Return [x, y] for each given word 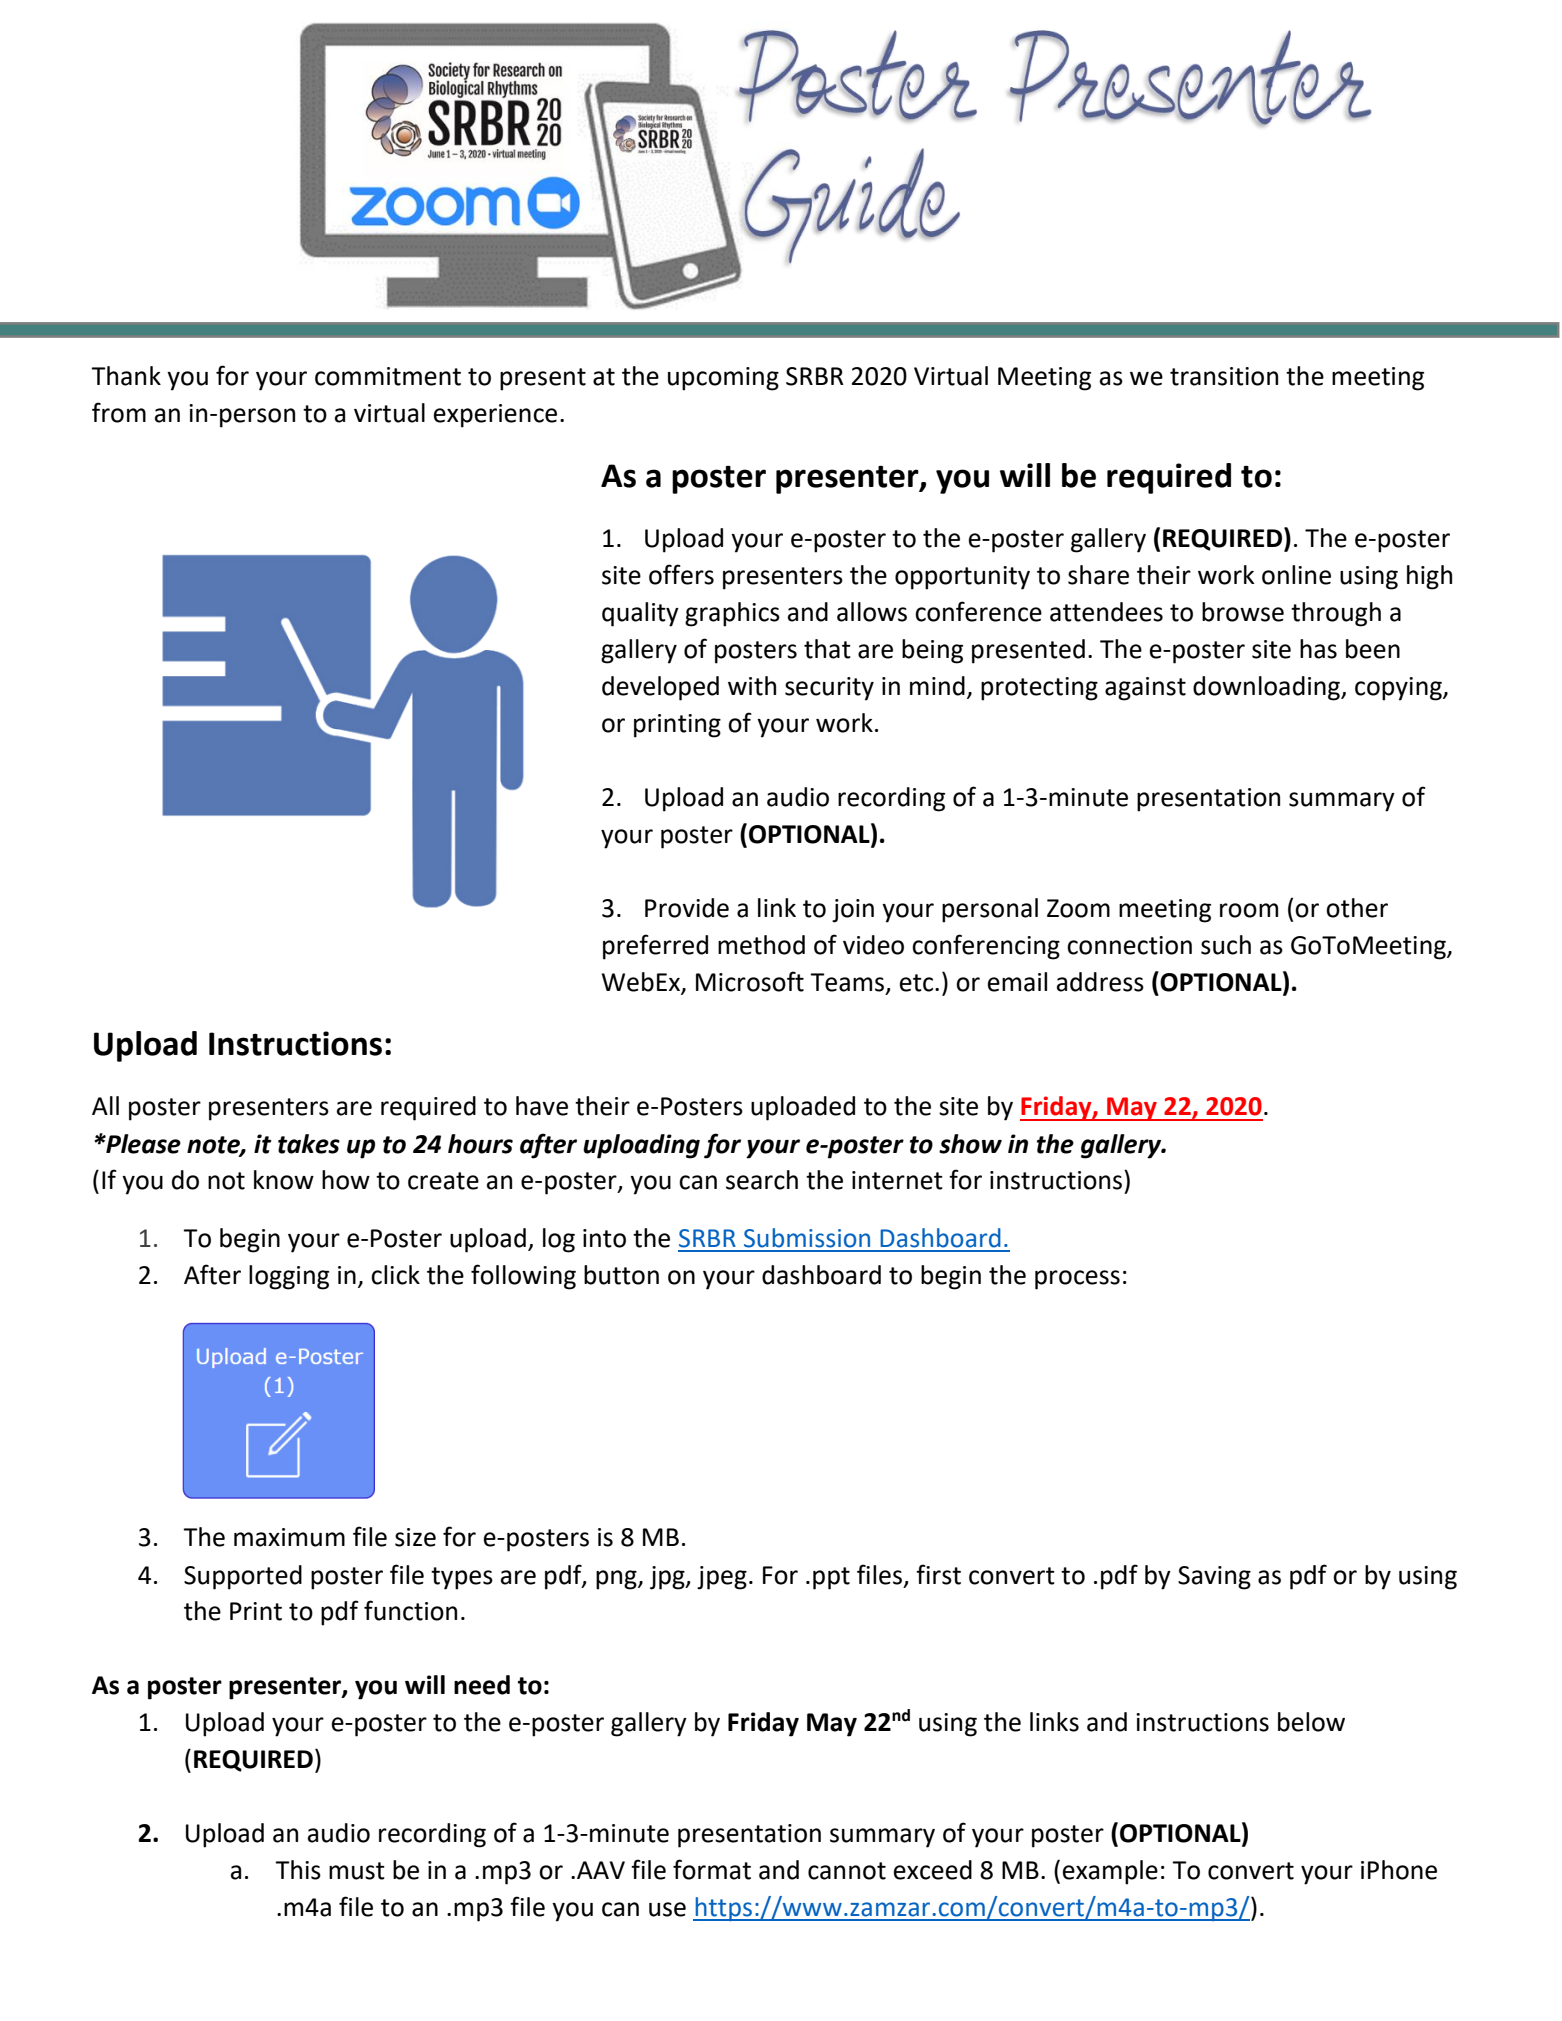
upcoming [723, 379]
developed [660, 688]
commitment [388, 376]
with [752, 686]
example [1110, 1872]
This [298, 1870]
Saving [1214, 1578]
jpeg [722, 1578]
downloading [1267, 688]
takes [309, 1144]
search [762, 1180]
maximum [289, 1537]
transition [1224, 376]
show [970, 1144]
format [712, 1869]
